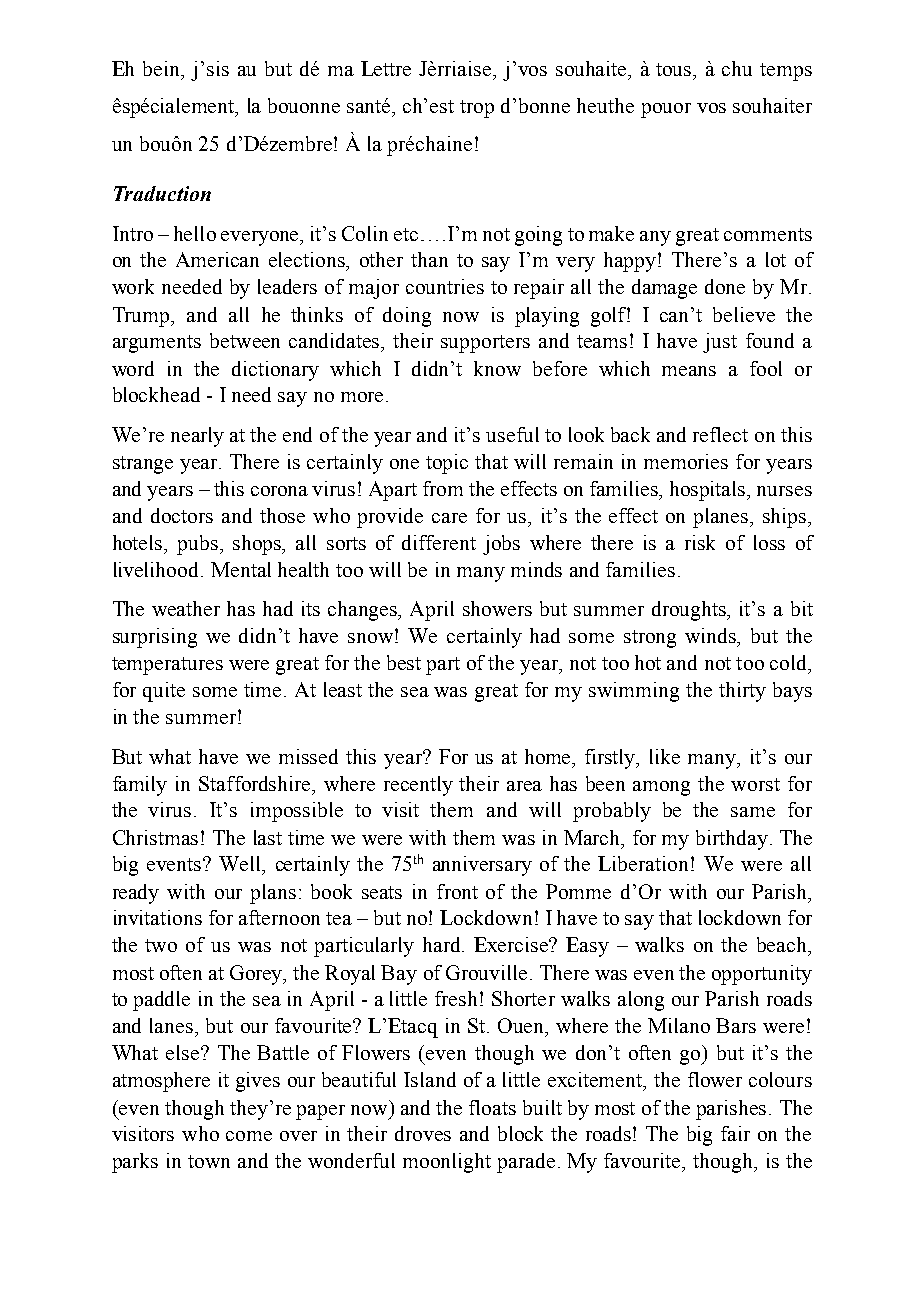 Image resolution: width=924 pixels, height=1308 pixels. I want to click on birthday, so click(732, 840).
